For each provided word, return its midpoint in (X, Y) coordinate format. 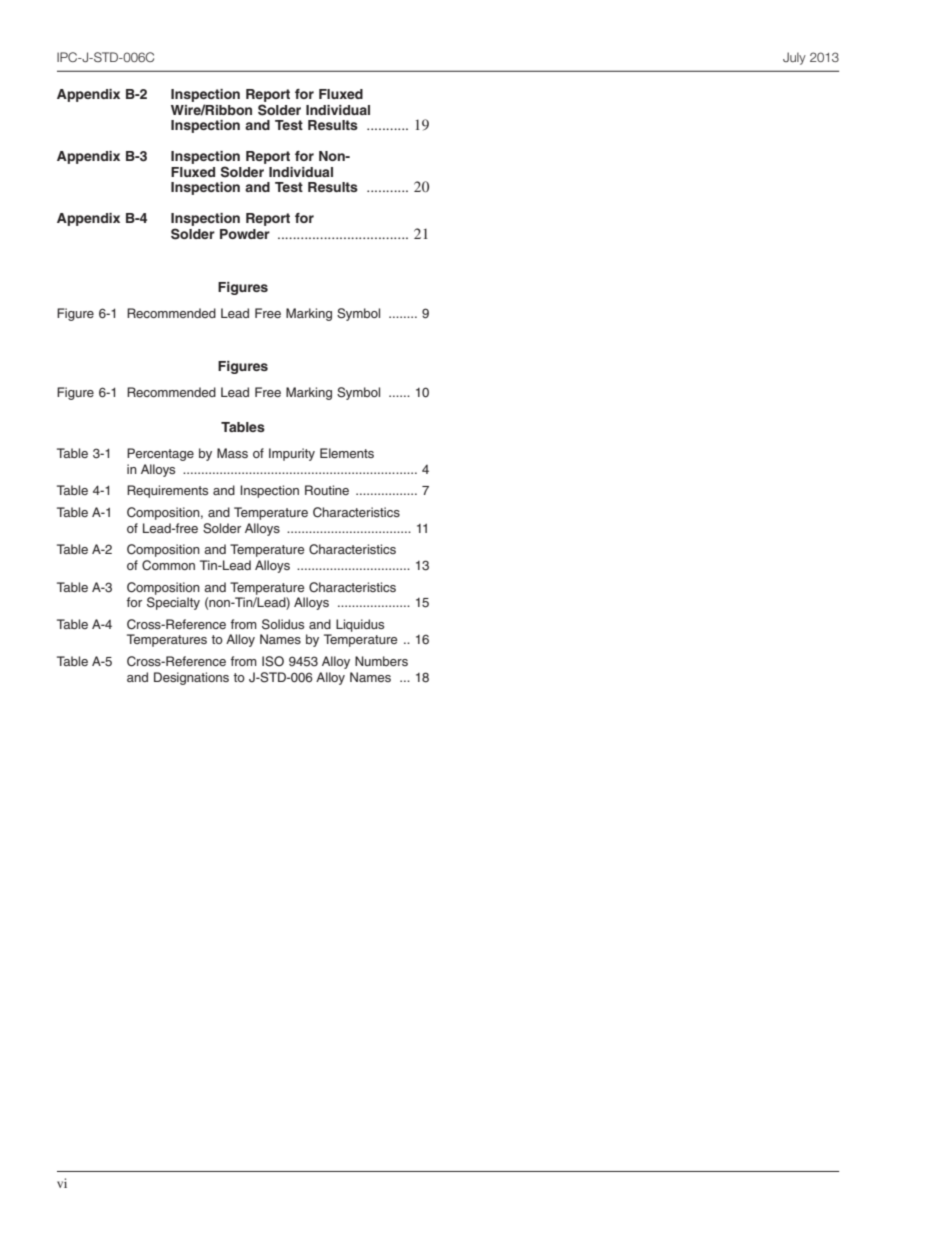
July (794, 58)
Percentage (160, 454)
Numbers (381, 661)
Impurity (292, 454)
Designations (191, 678)
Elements (347, 453)
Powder (245, 234)
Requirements (167, 491)
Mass (232, 453)
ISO (273, 661)
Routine (327, 490)
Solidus (283, 624)
